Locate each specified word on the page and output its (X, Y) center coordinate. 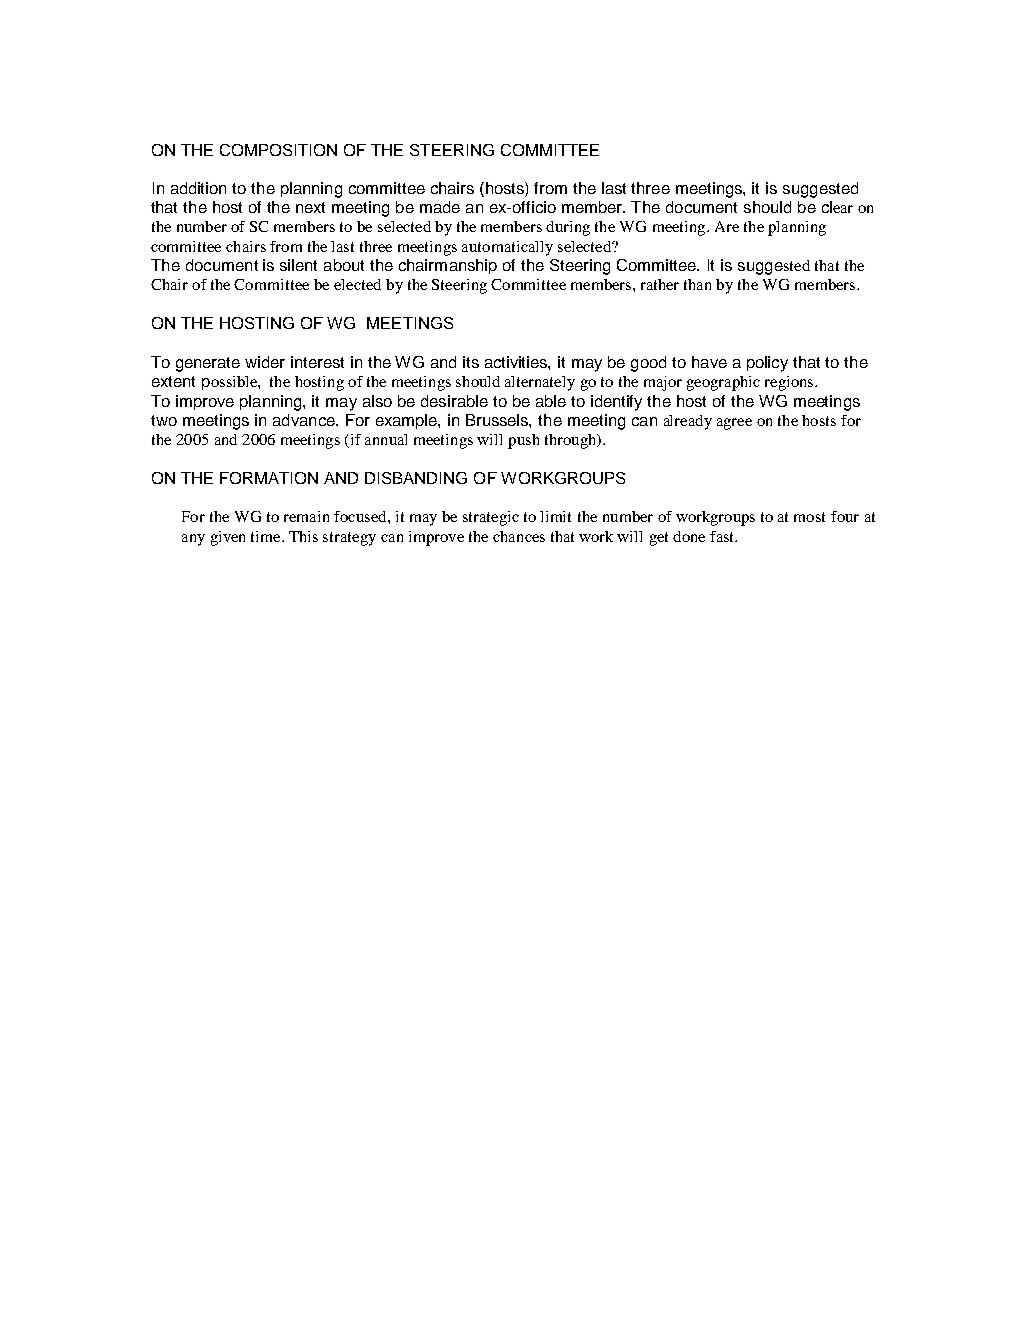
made (440, 207)
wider (265, 362)
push (523, 441)
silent (298, 265)
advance (305, 420)
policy (767, 364)
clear (837, 207)
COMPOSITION (278, 150)
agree (734, 424)
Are (727, 226)
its (471, 362)
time (267, 536)
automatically (507, 248)
